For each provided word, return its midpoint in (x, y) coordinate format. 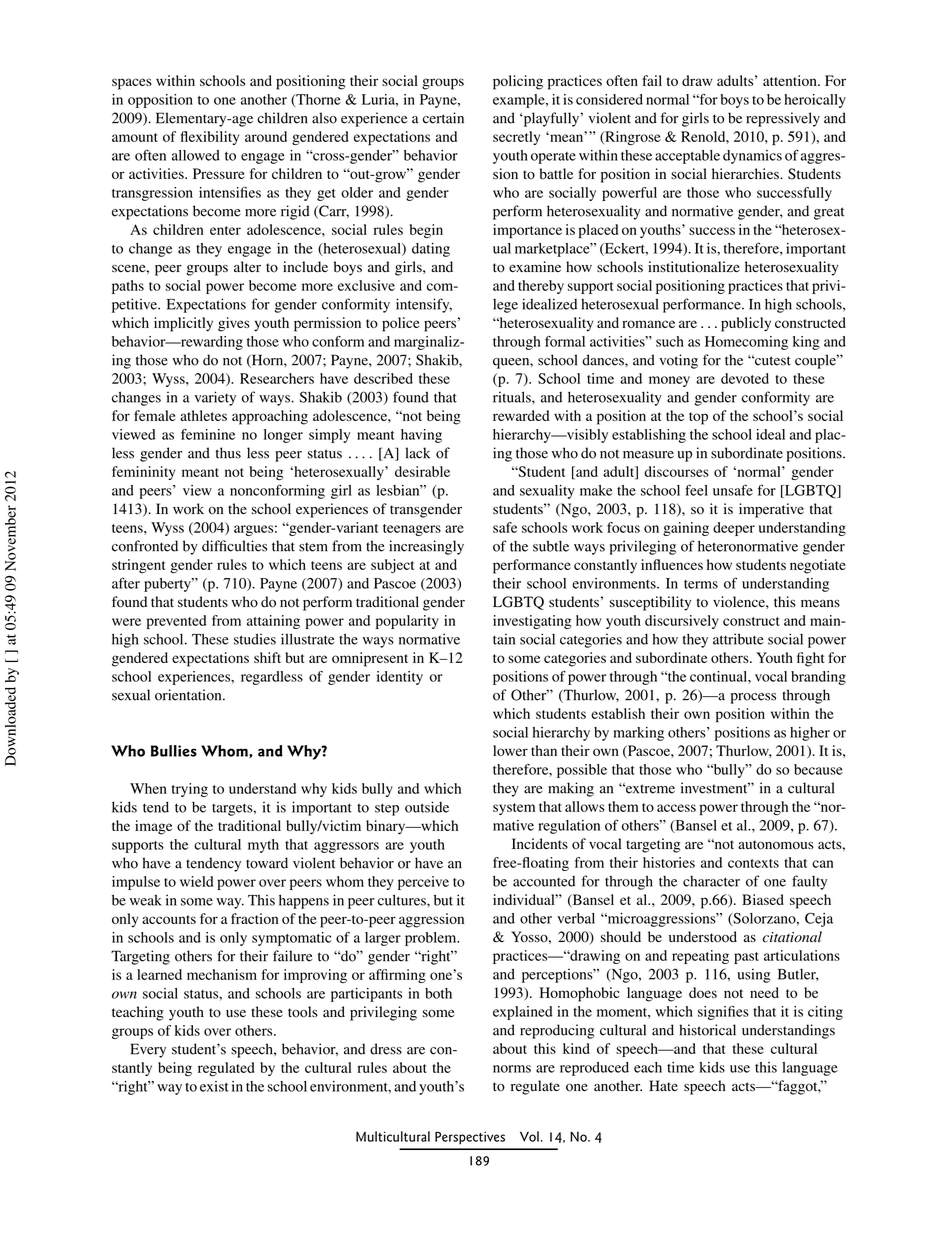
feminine (208, 434)
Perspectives (470, 1138)
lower (510, 750)
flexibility (210, 138)
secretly (516, 138)
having (421, 436)
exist (214, 1086)
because (818, 769)
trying (190, 790)
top (698, 418)
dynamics (752, 157)
